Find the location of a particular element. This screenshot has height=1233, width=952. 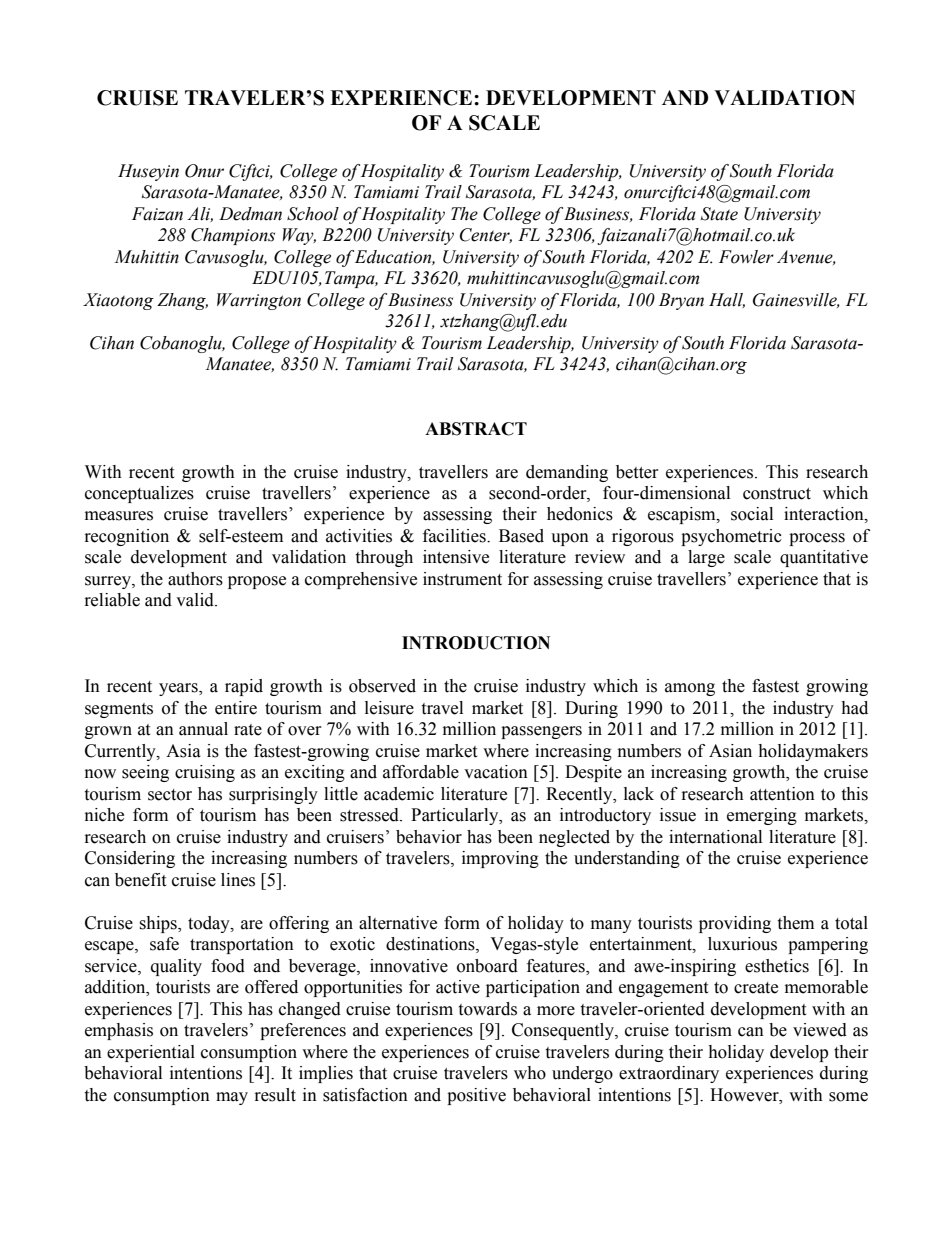

Fowler is located at coordinates (746, 257).
